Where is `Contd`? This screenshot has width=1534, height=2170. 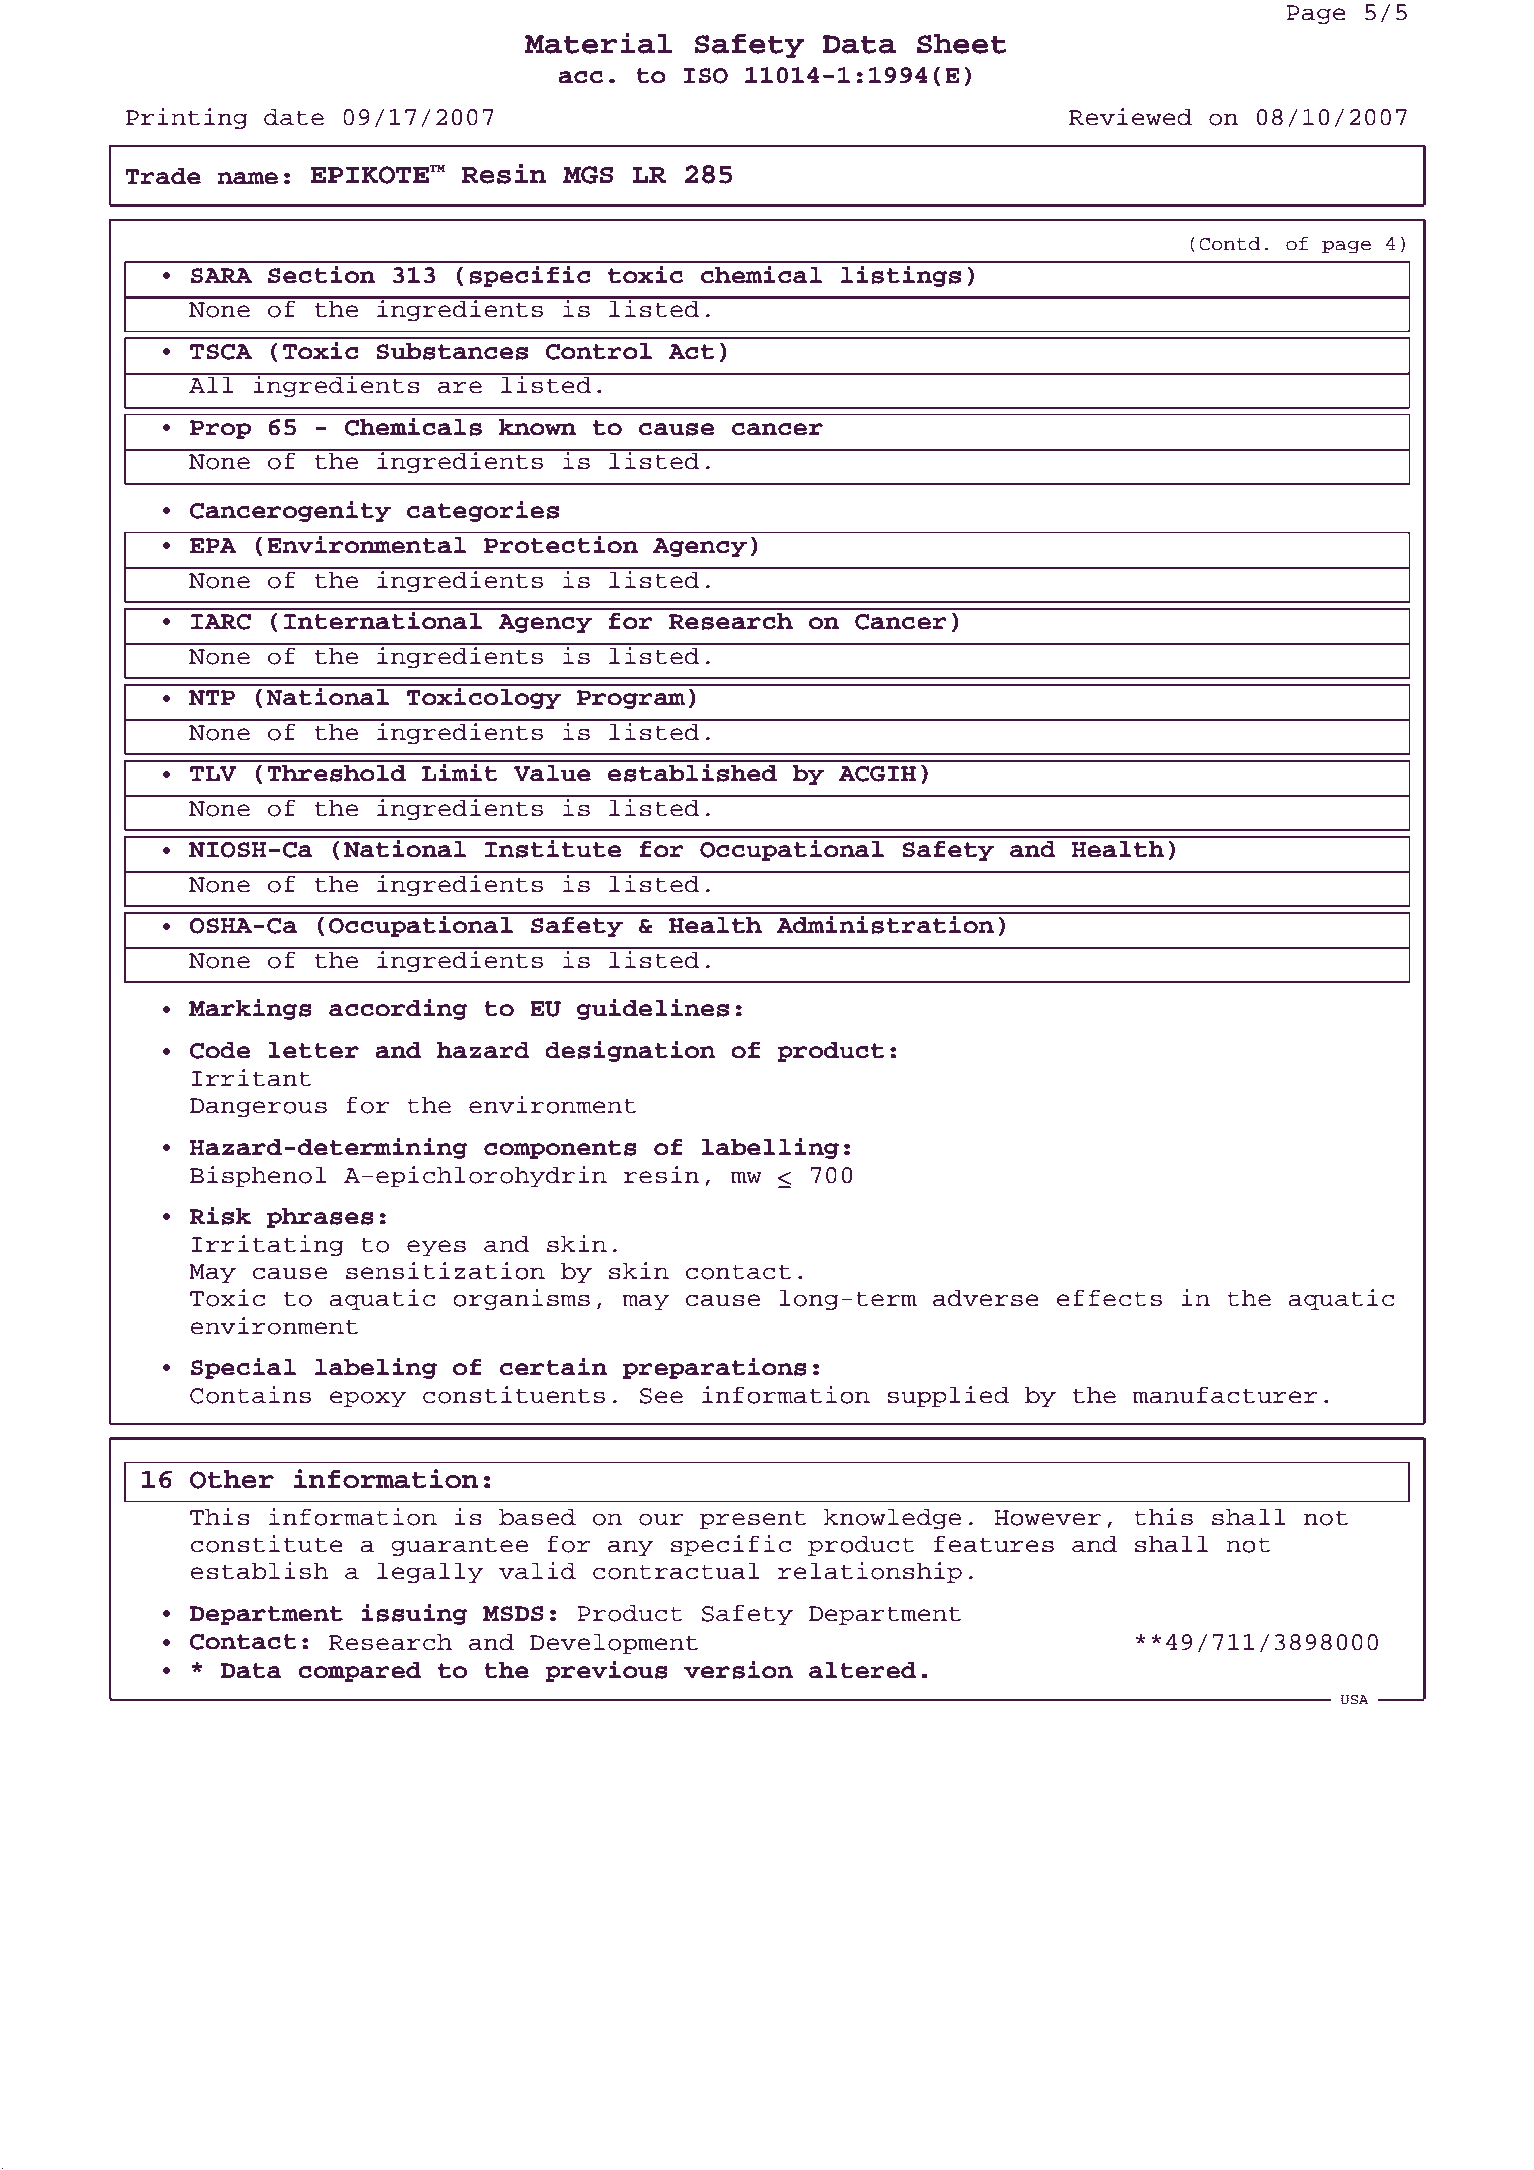 Contd is located at coordinates (1230, 244).
